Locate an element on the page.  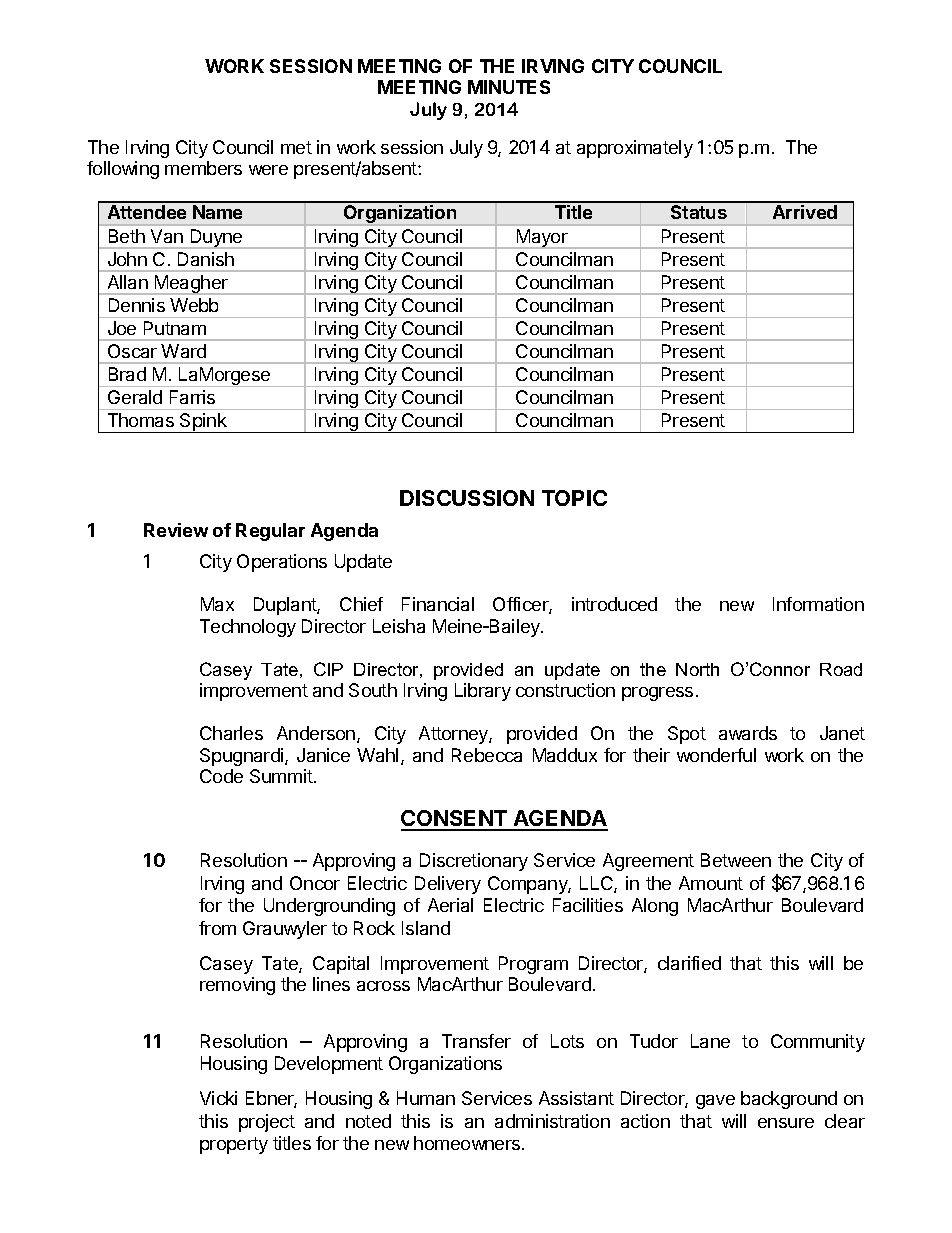
Rebecca is located at coordinates (487, 755).
